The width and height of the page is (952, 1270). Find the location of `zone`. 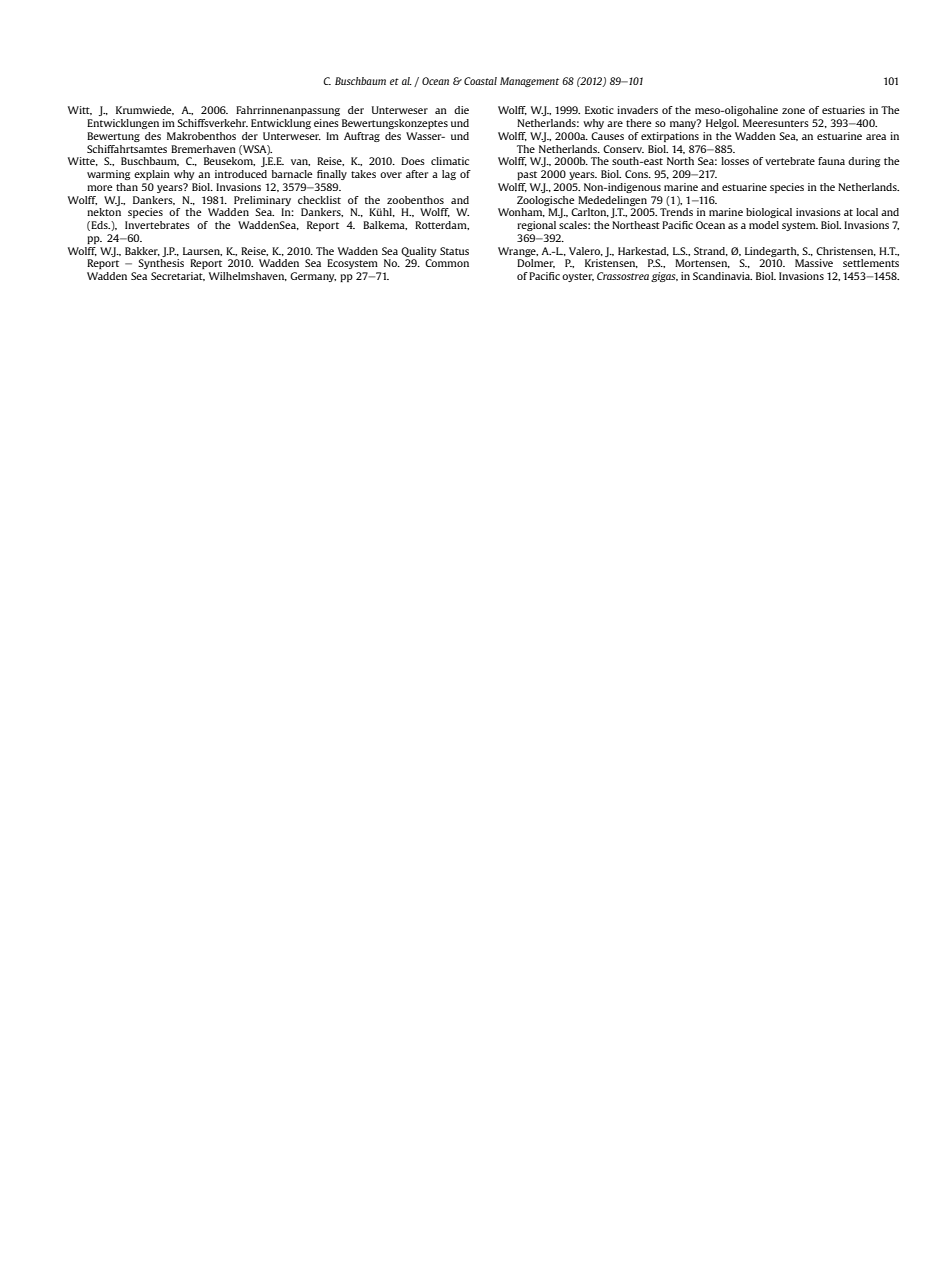

zone is located at coordinates (793, 111).
